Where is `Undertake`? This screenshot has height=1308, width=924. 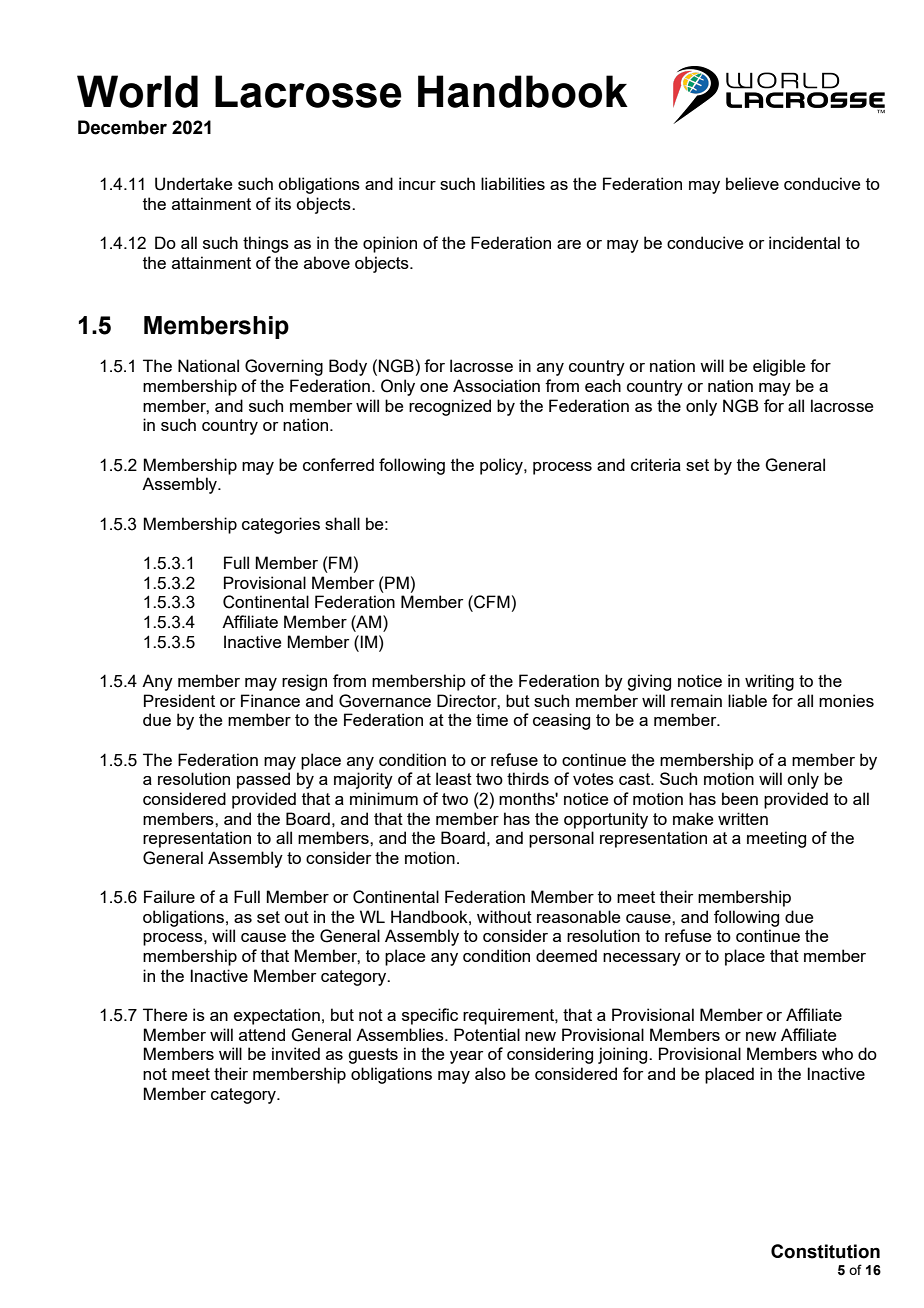 Undertake is located at coordinates (193, 184).
